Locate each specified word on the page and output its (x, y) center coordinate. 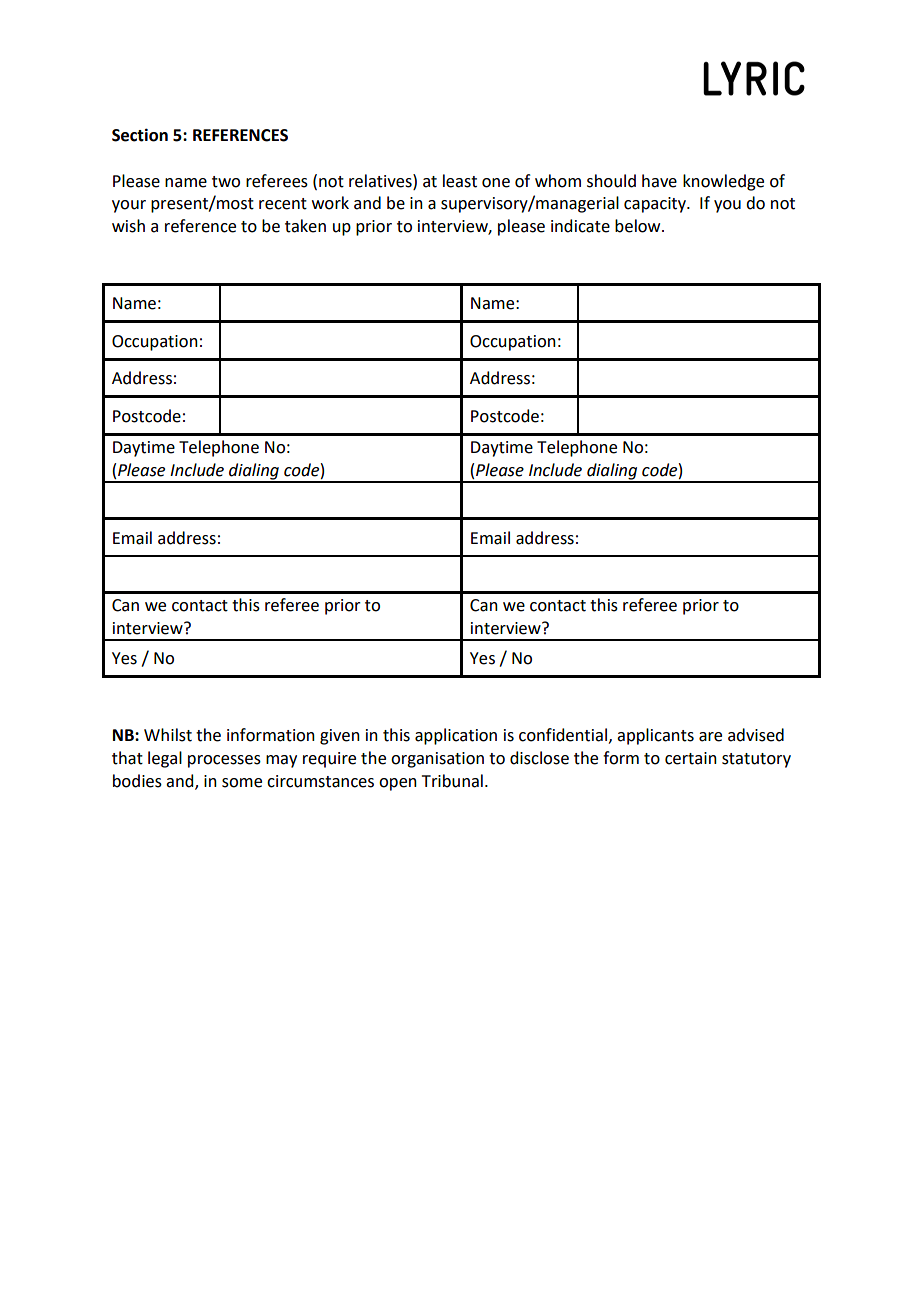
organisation (437, 760)
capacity (656, 205)
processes (224, 761)
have (659, 181)
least (460, 181)
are (710, 737)
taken (305, 226)
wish (128, 226)
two (226, 182)
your (129, 206)
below (639, 226)
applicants (655, 736)
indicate (580, 226)
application (456, 736)
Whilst (168, 735)
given (340, 737)
